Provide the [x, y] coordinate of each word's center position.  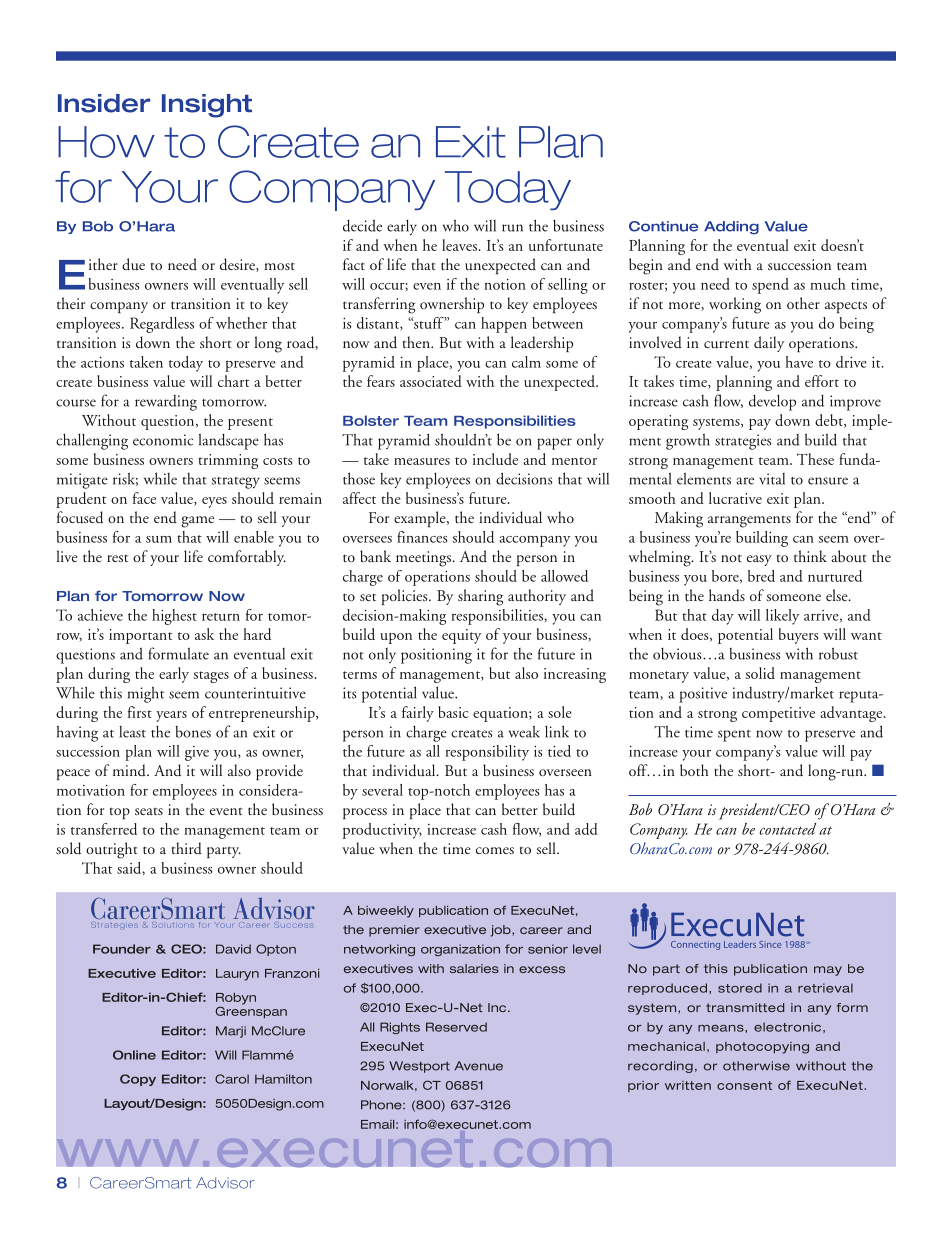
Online [134, 1055]
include [495, 459]
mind [130, 770]
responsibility [487, 753]
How [106, 142]
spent [734, 736]
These [815, 459]
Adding [731, 228]
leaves [459, 245]
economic [163, 440]
